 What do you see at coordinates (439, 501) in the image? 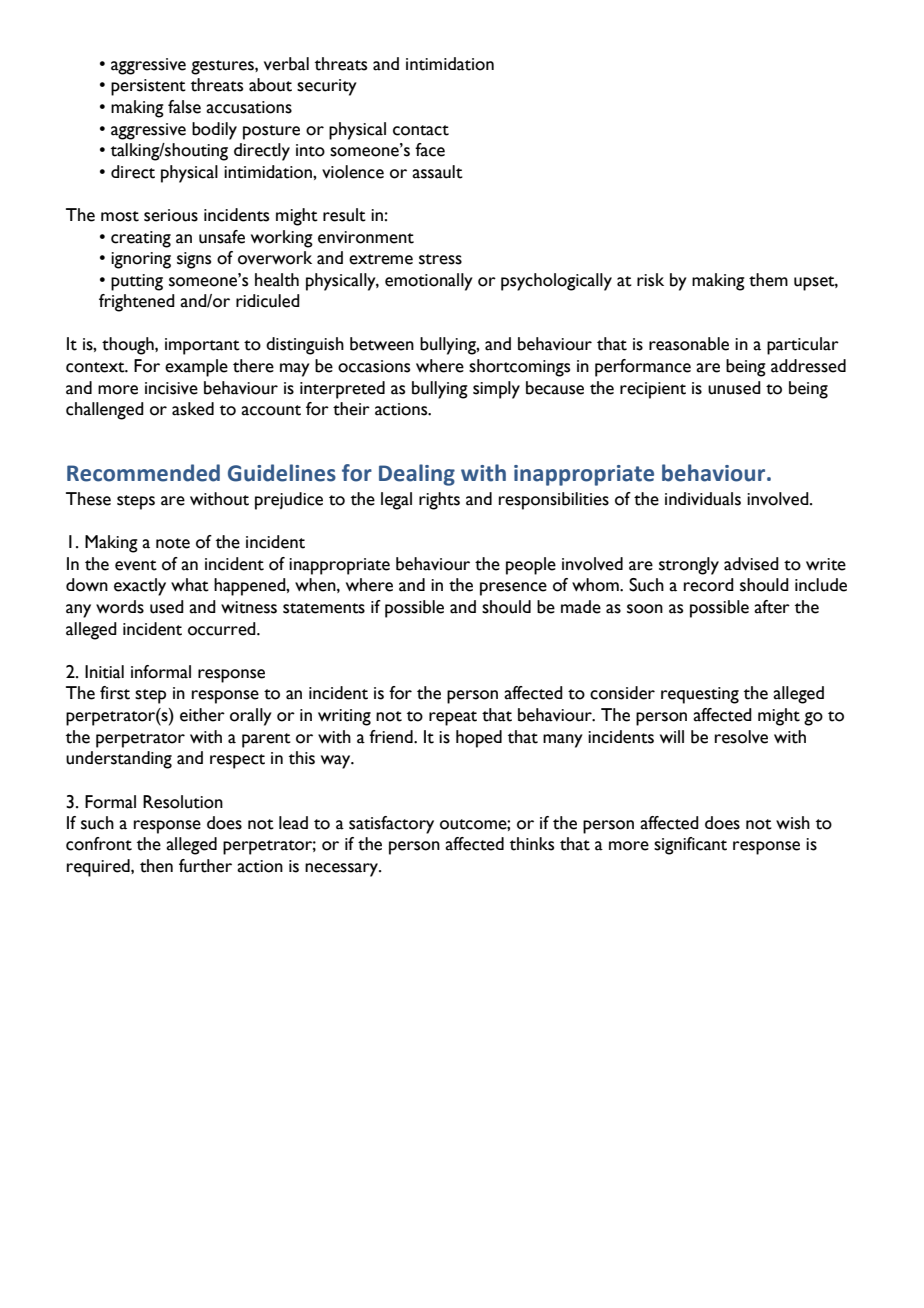
I see `rights` at bounding box center [439, 501].
